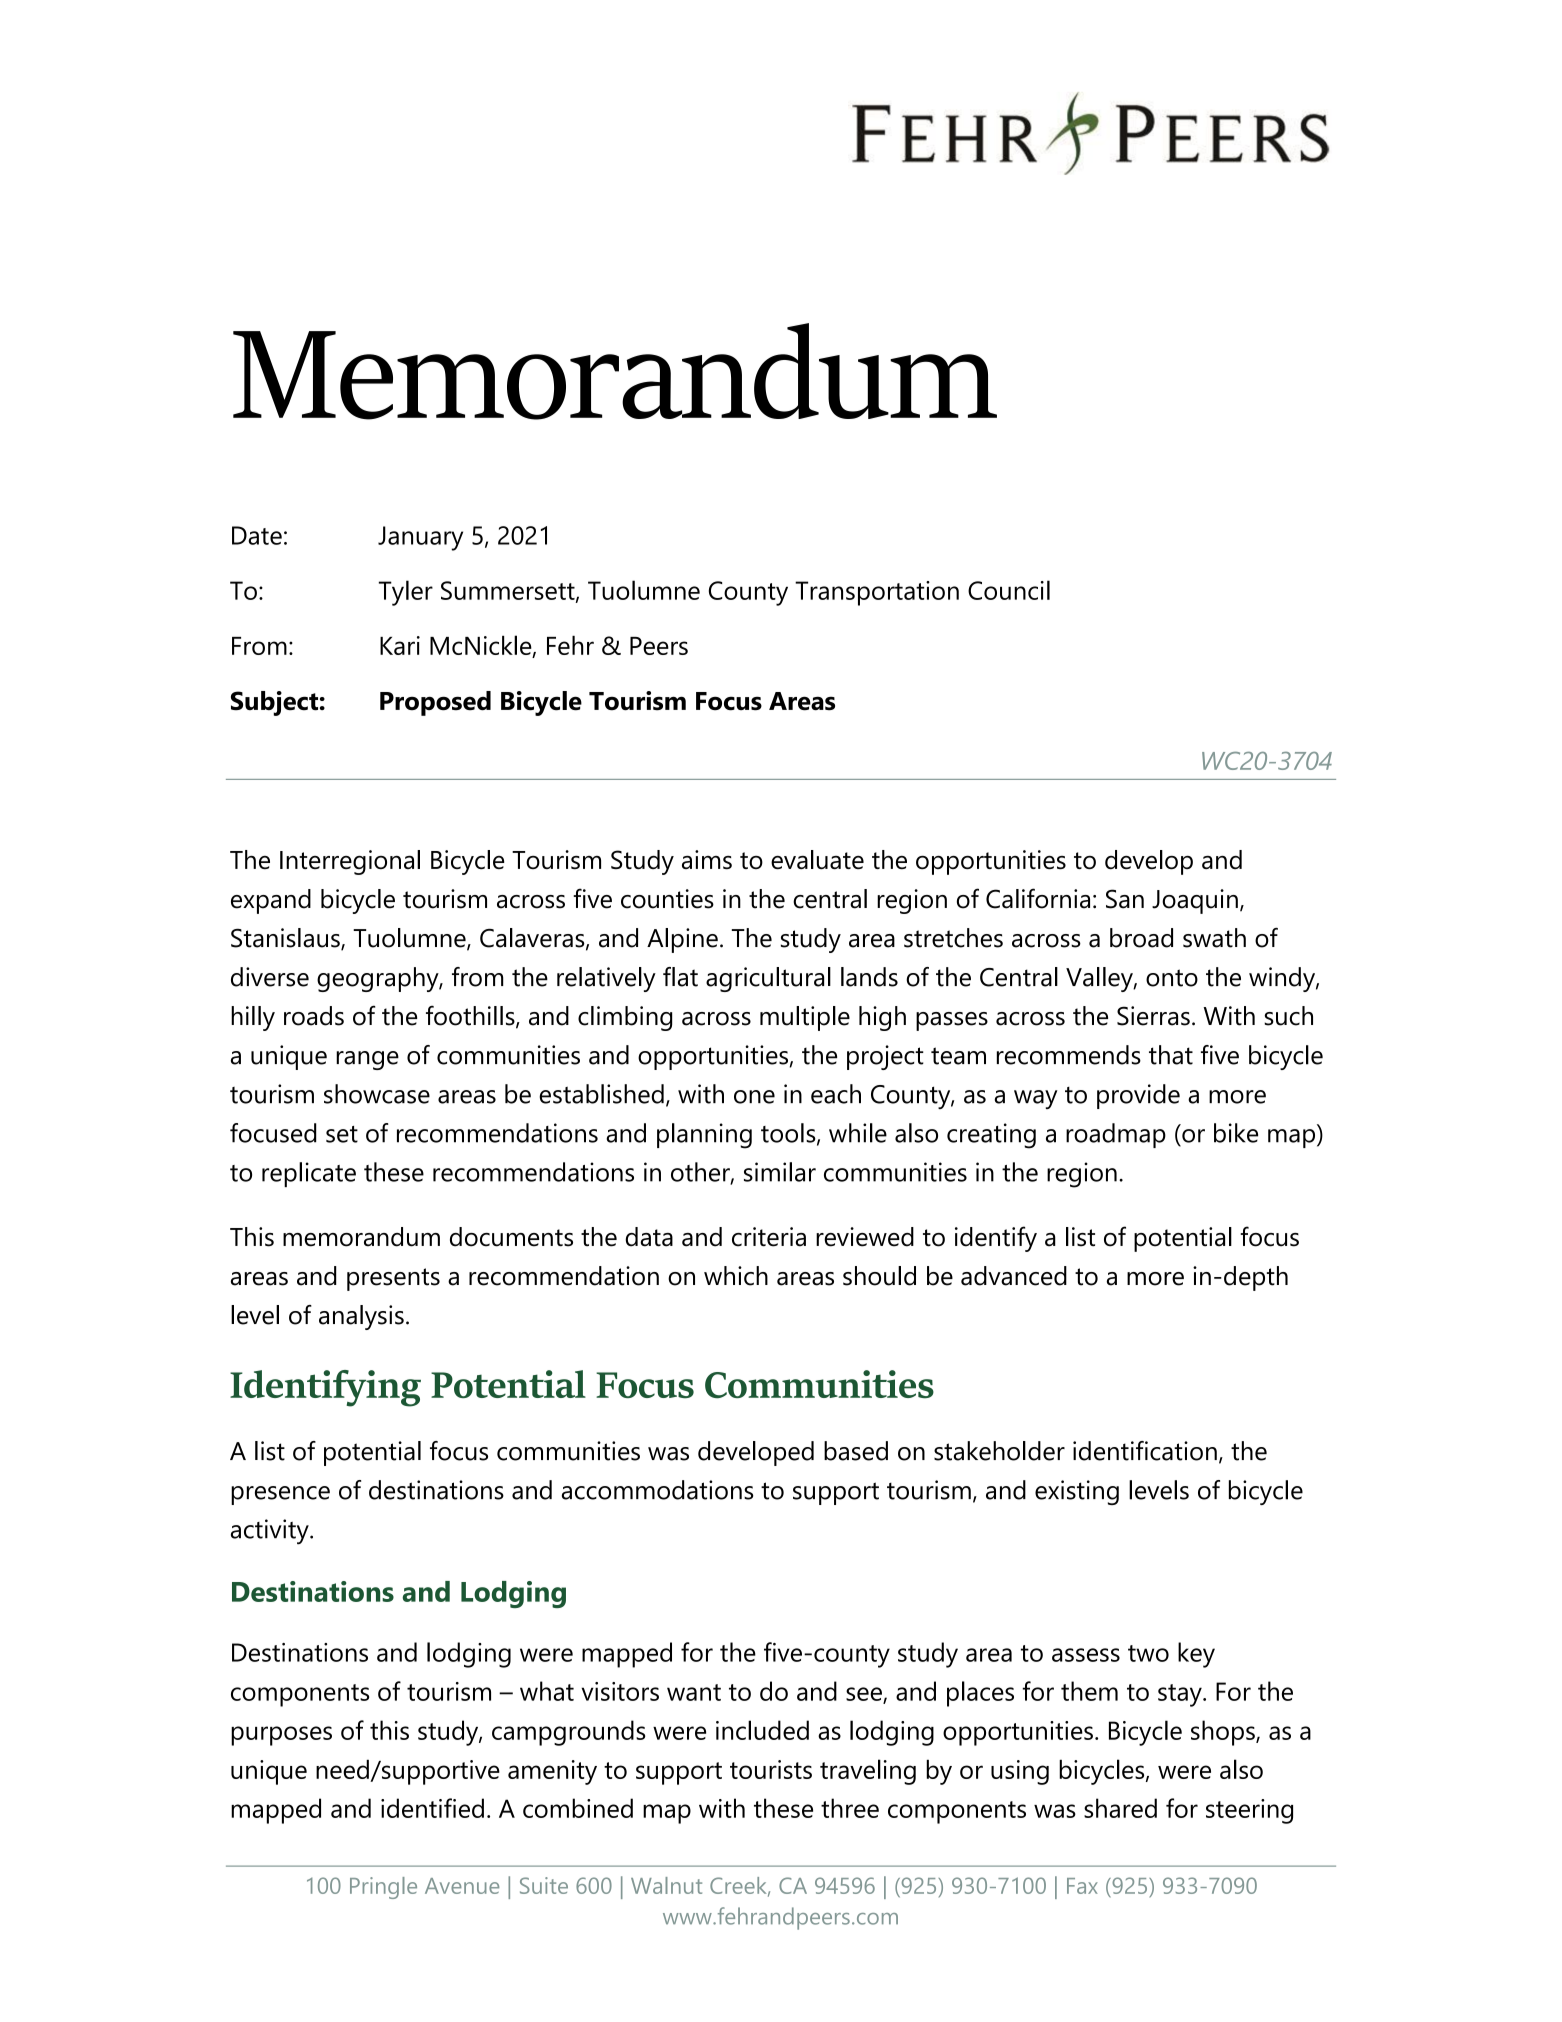  What do you see at coordinates (314, 1016) in the page?
I see `roads` at bounding box center [314, 1016].
